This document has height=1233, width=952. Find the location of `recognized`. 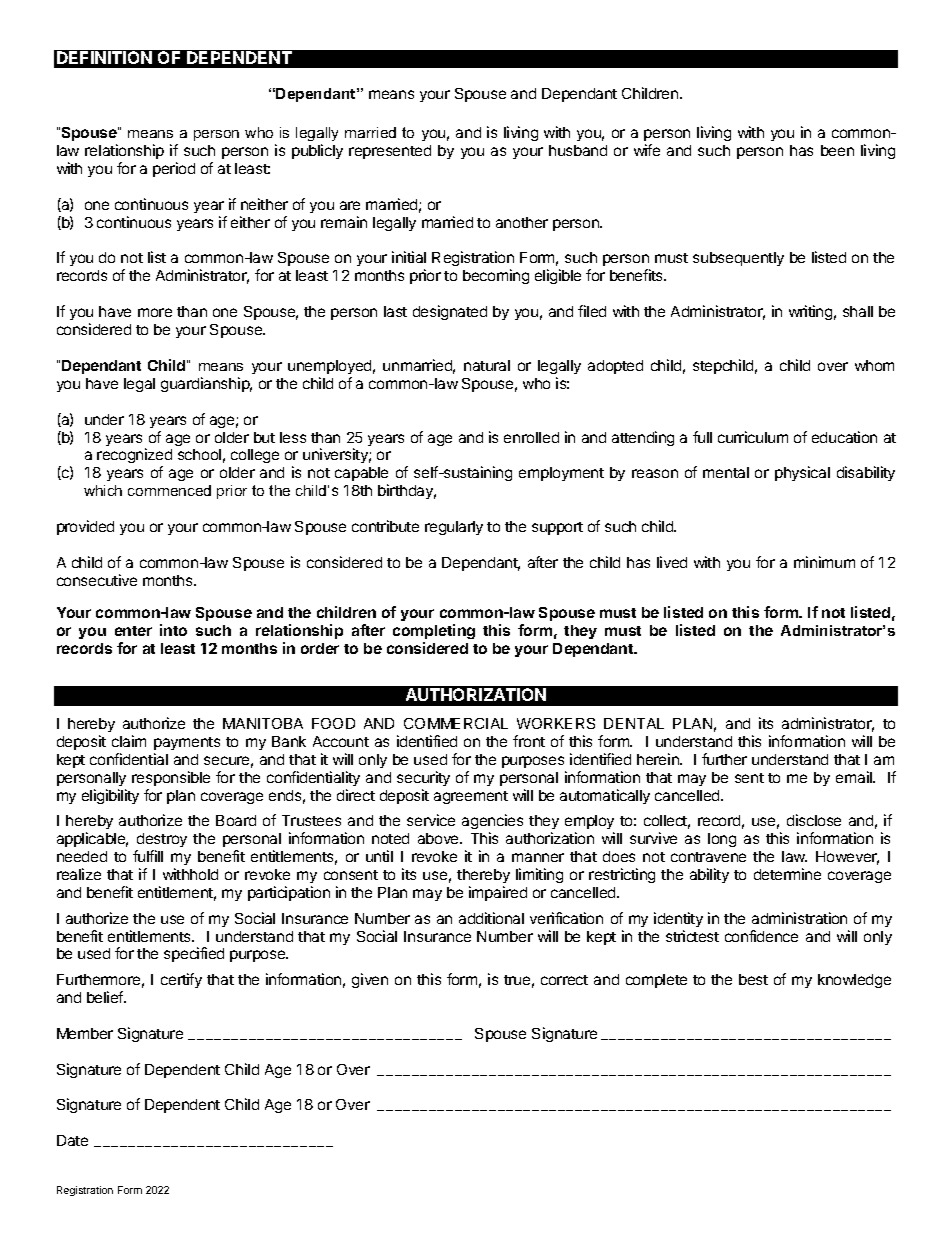

recognized is located at coordinates (134, 457).
